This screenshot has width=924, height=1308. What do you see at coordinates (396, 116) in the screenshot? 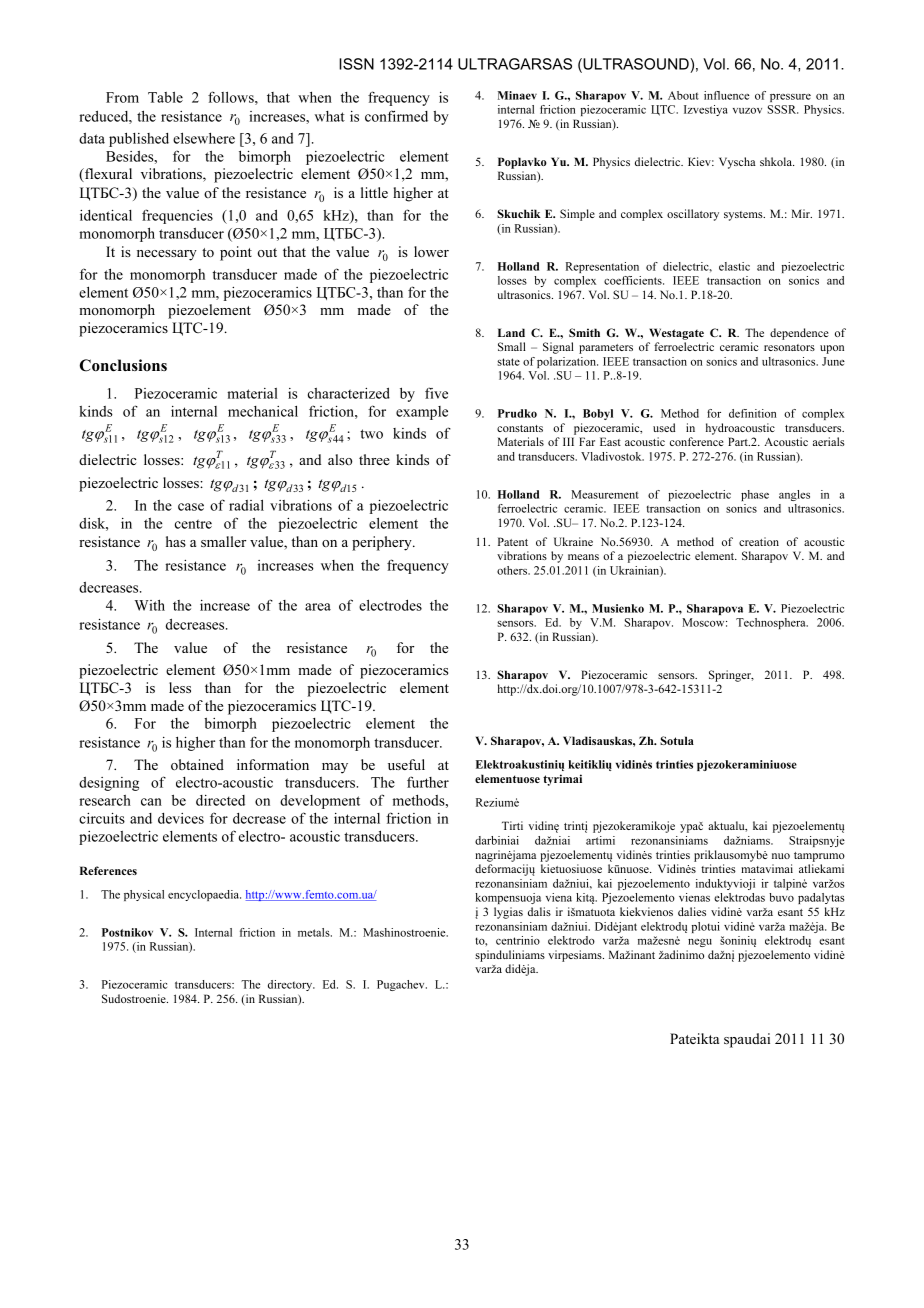
I see `confirmed` at bounding box center [396, 116].
